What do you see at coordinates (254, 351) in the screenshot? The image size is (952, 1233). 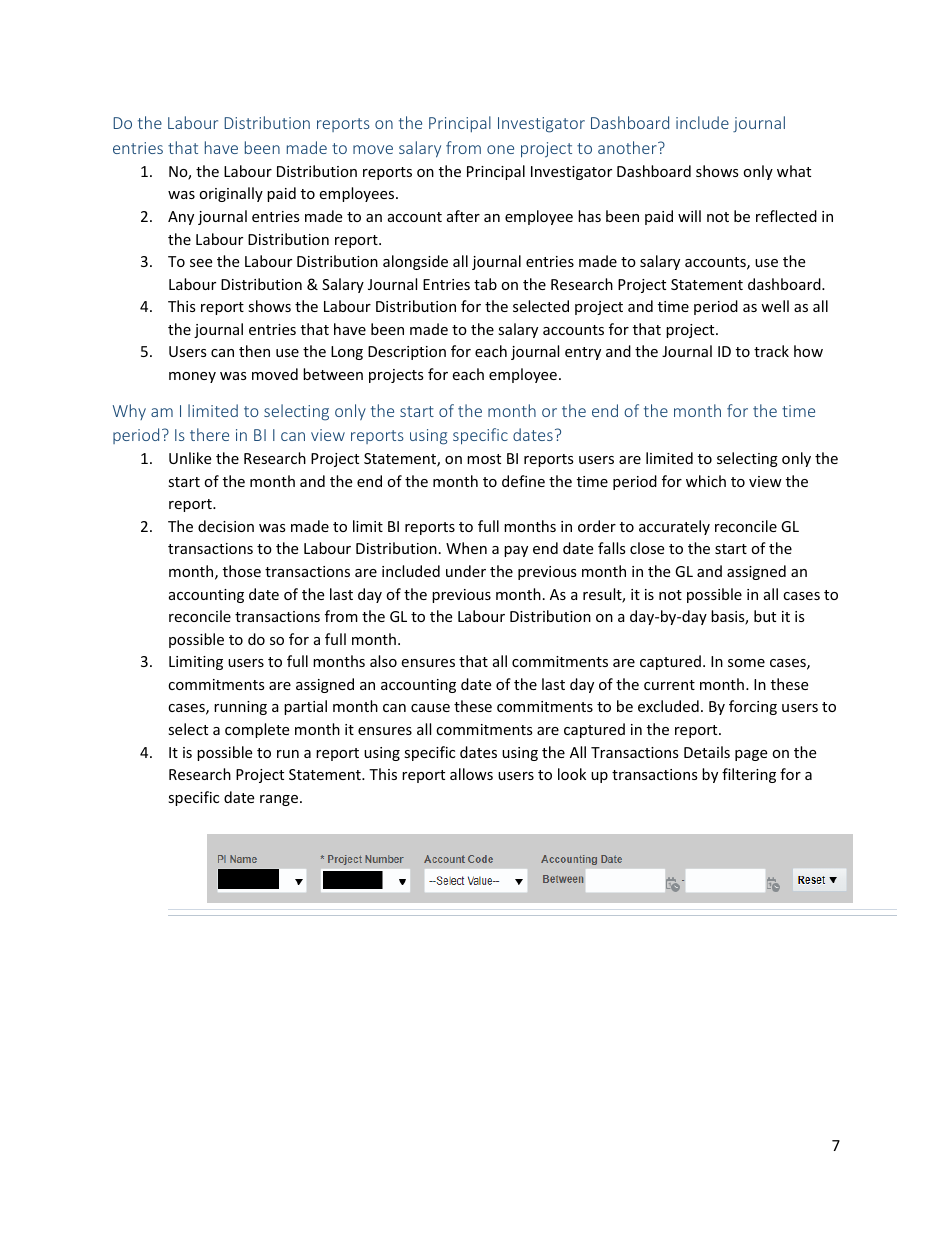 I see `then` at bounding box center [254, 351].
